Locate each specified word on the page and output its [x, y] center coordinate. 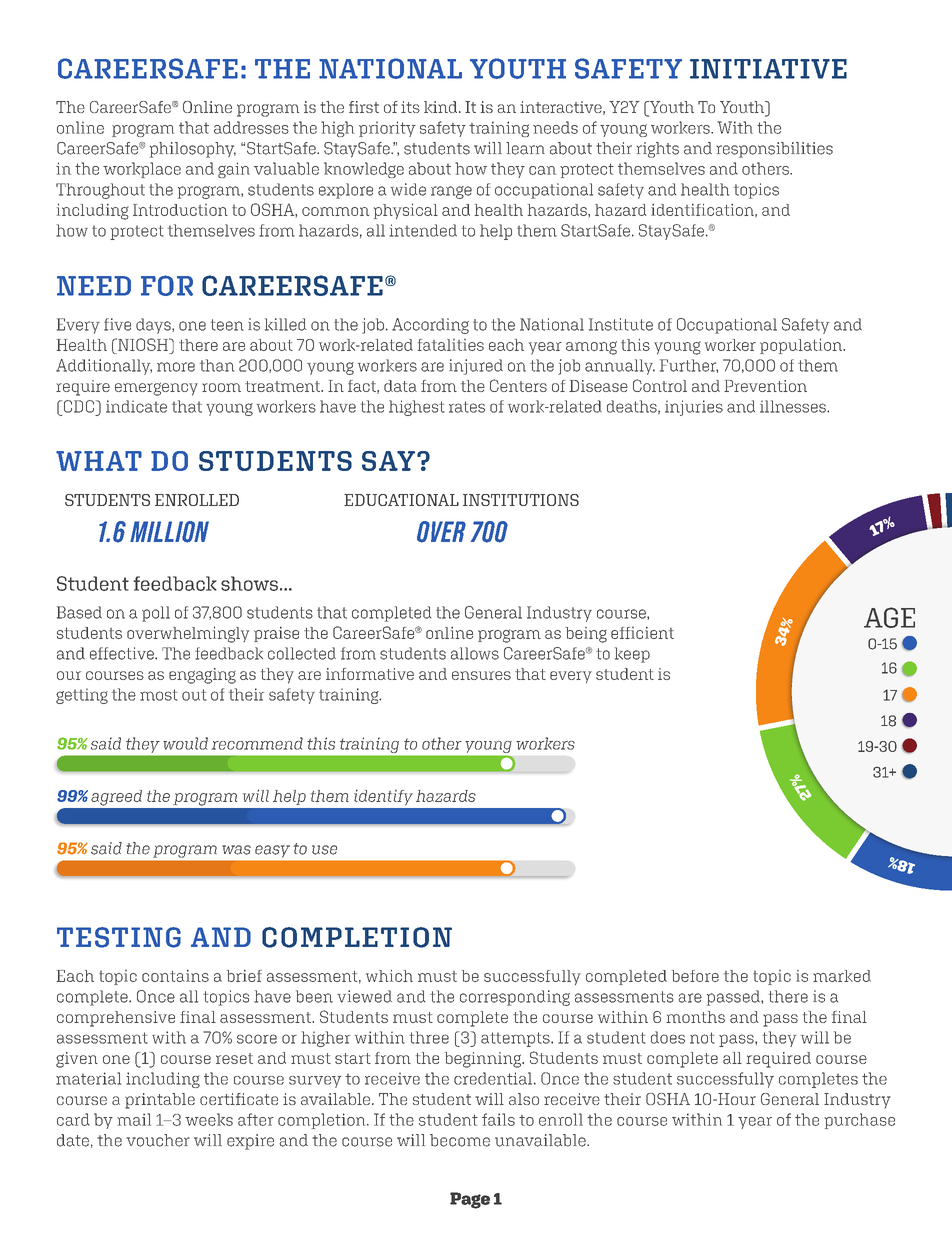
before [695, 976]
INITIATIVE [768, 69]
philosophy [192, 150]
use [324, 850]
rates [467, 407]
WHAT [99, 461]
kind [442, 107]
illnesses [794, 406]
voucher [158, 1140]
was [236, 850]
